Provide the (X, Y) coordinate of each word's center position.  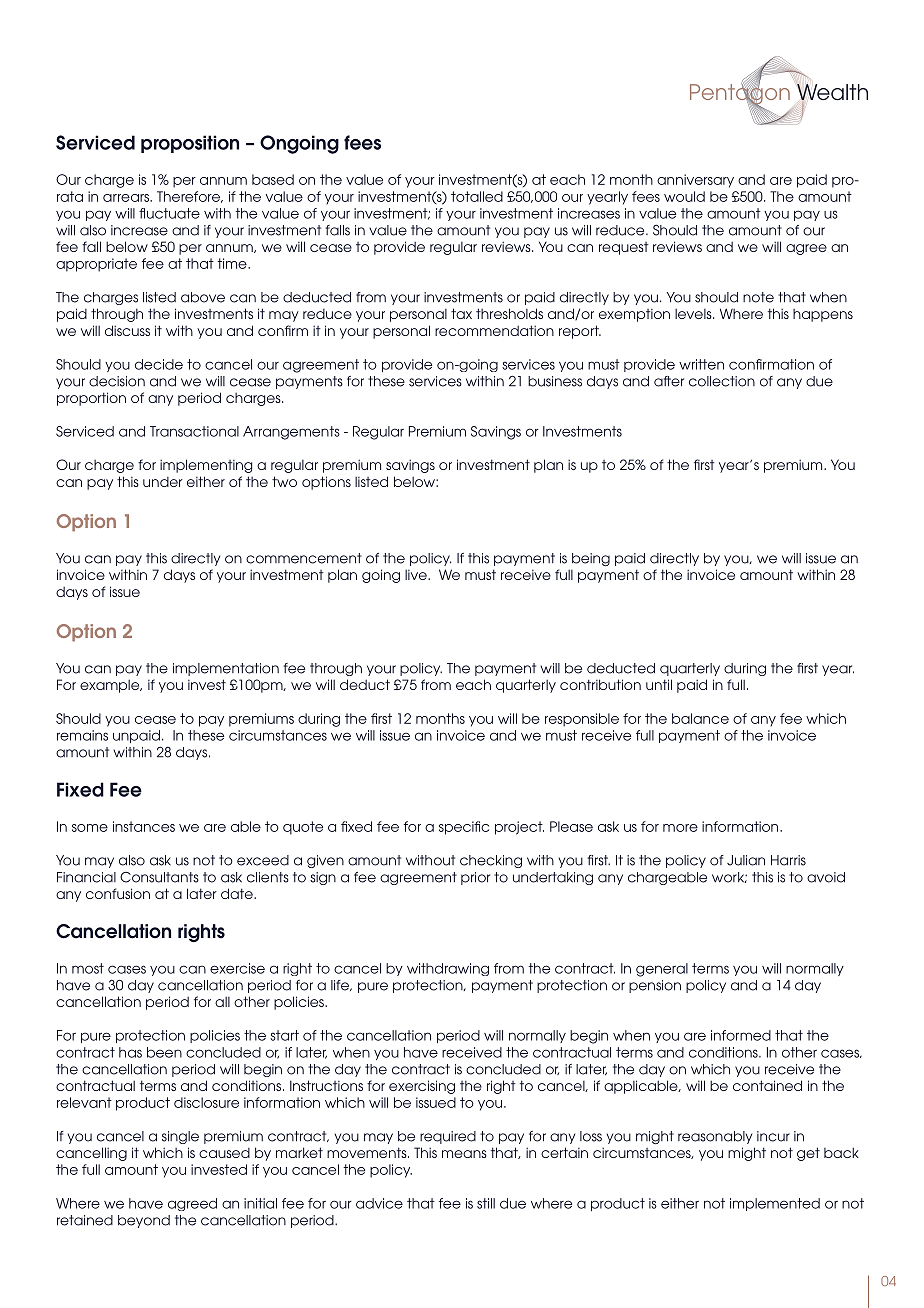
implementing (206, 466)
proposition (190, 144)
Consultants (159, 877)
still (486, 1203)
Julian (746, 860)
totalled (477, 196)
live (417, 574)
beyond (144, 1221)
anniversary (695, 181)
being (591, 559)
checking (491, 861)
